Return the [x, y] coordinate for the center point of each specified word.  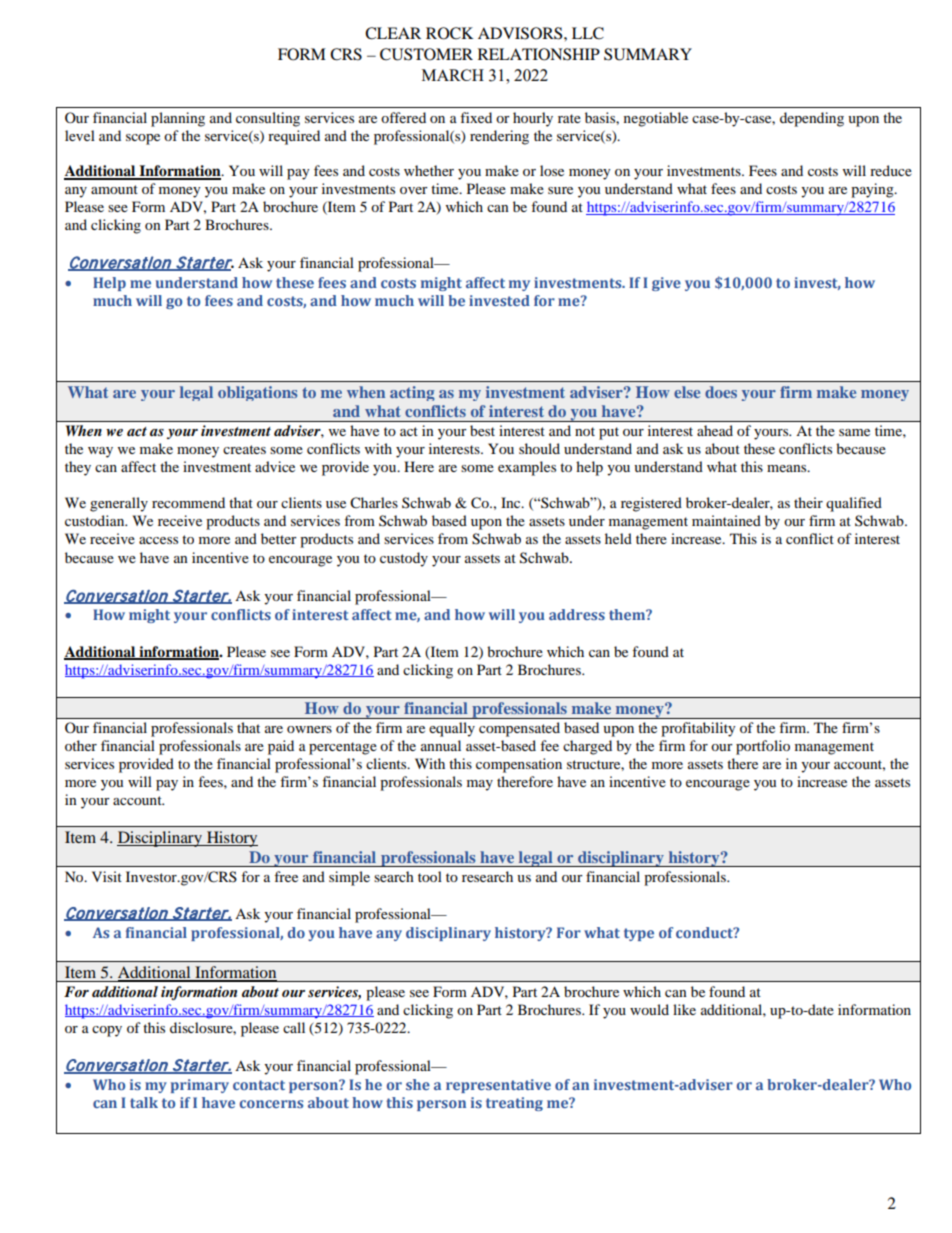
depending [812, 119]
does [721, 392]
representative [498, 1086]
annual [441, 745]
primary [200, 1086]
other [81, 745]
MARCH [453, 75]
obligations [257, 393]
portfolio [763, 747]
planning [178, 119]
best [482, 430]
